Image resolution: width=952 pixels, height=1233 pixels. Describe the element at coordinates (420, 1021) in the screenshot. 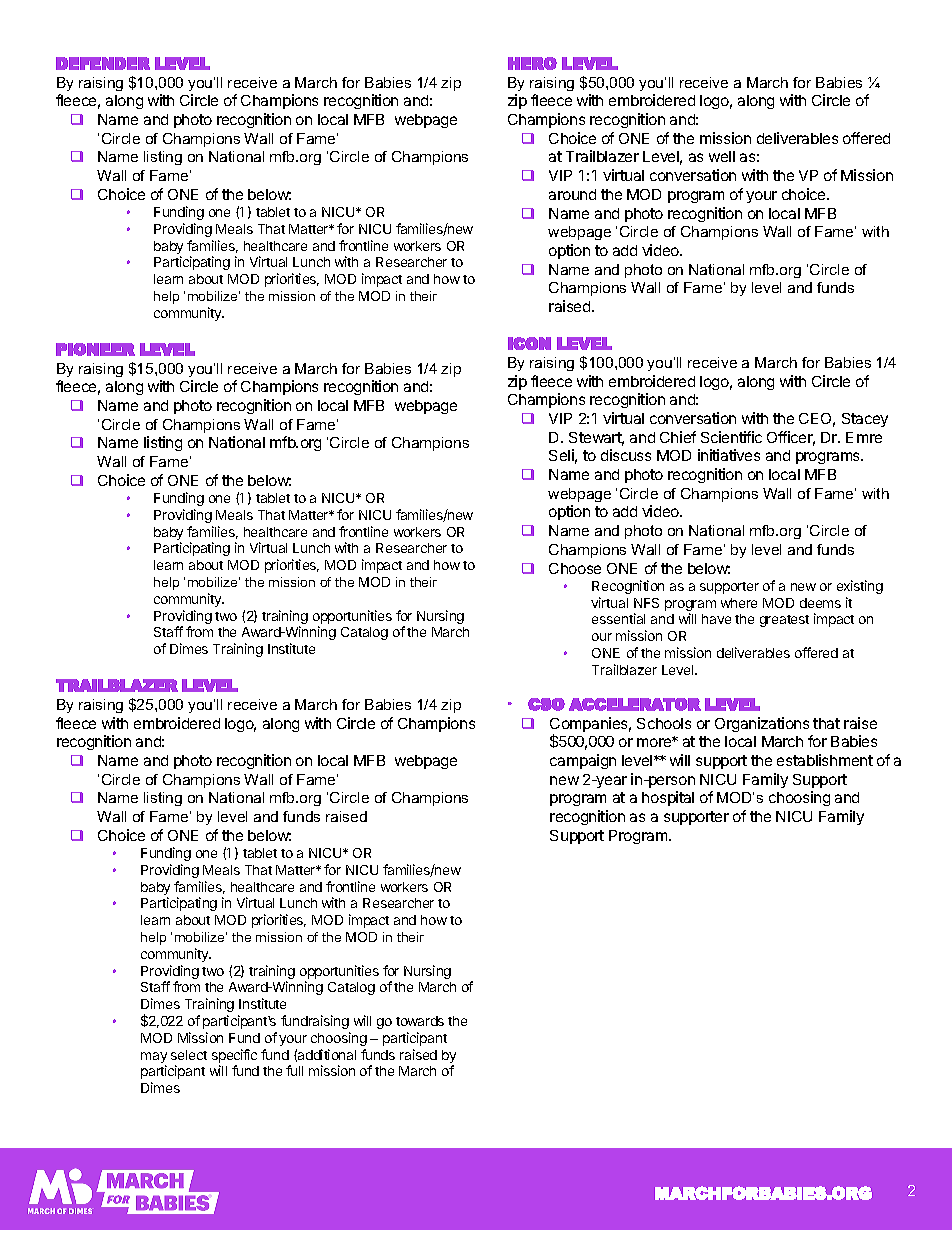

I see `towards` at that location.
